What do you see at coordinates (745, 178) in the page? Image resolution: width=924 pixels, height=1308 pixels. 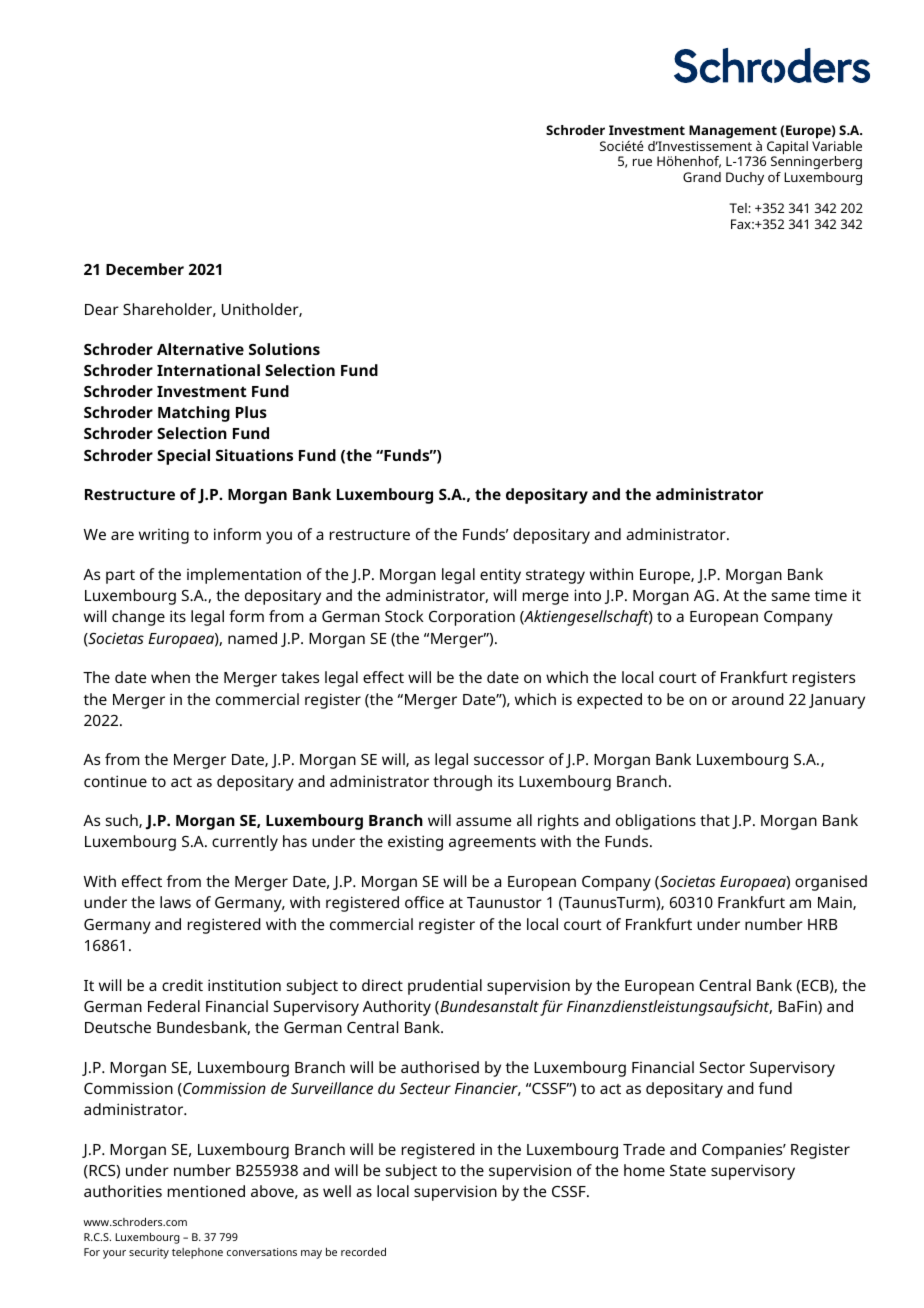 I see `Duchy` at bounding box center [745, 178].
